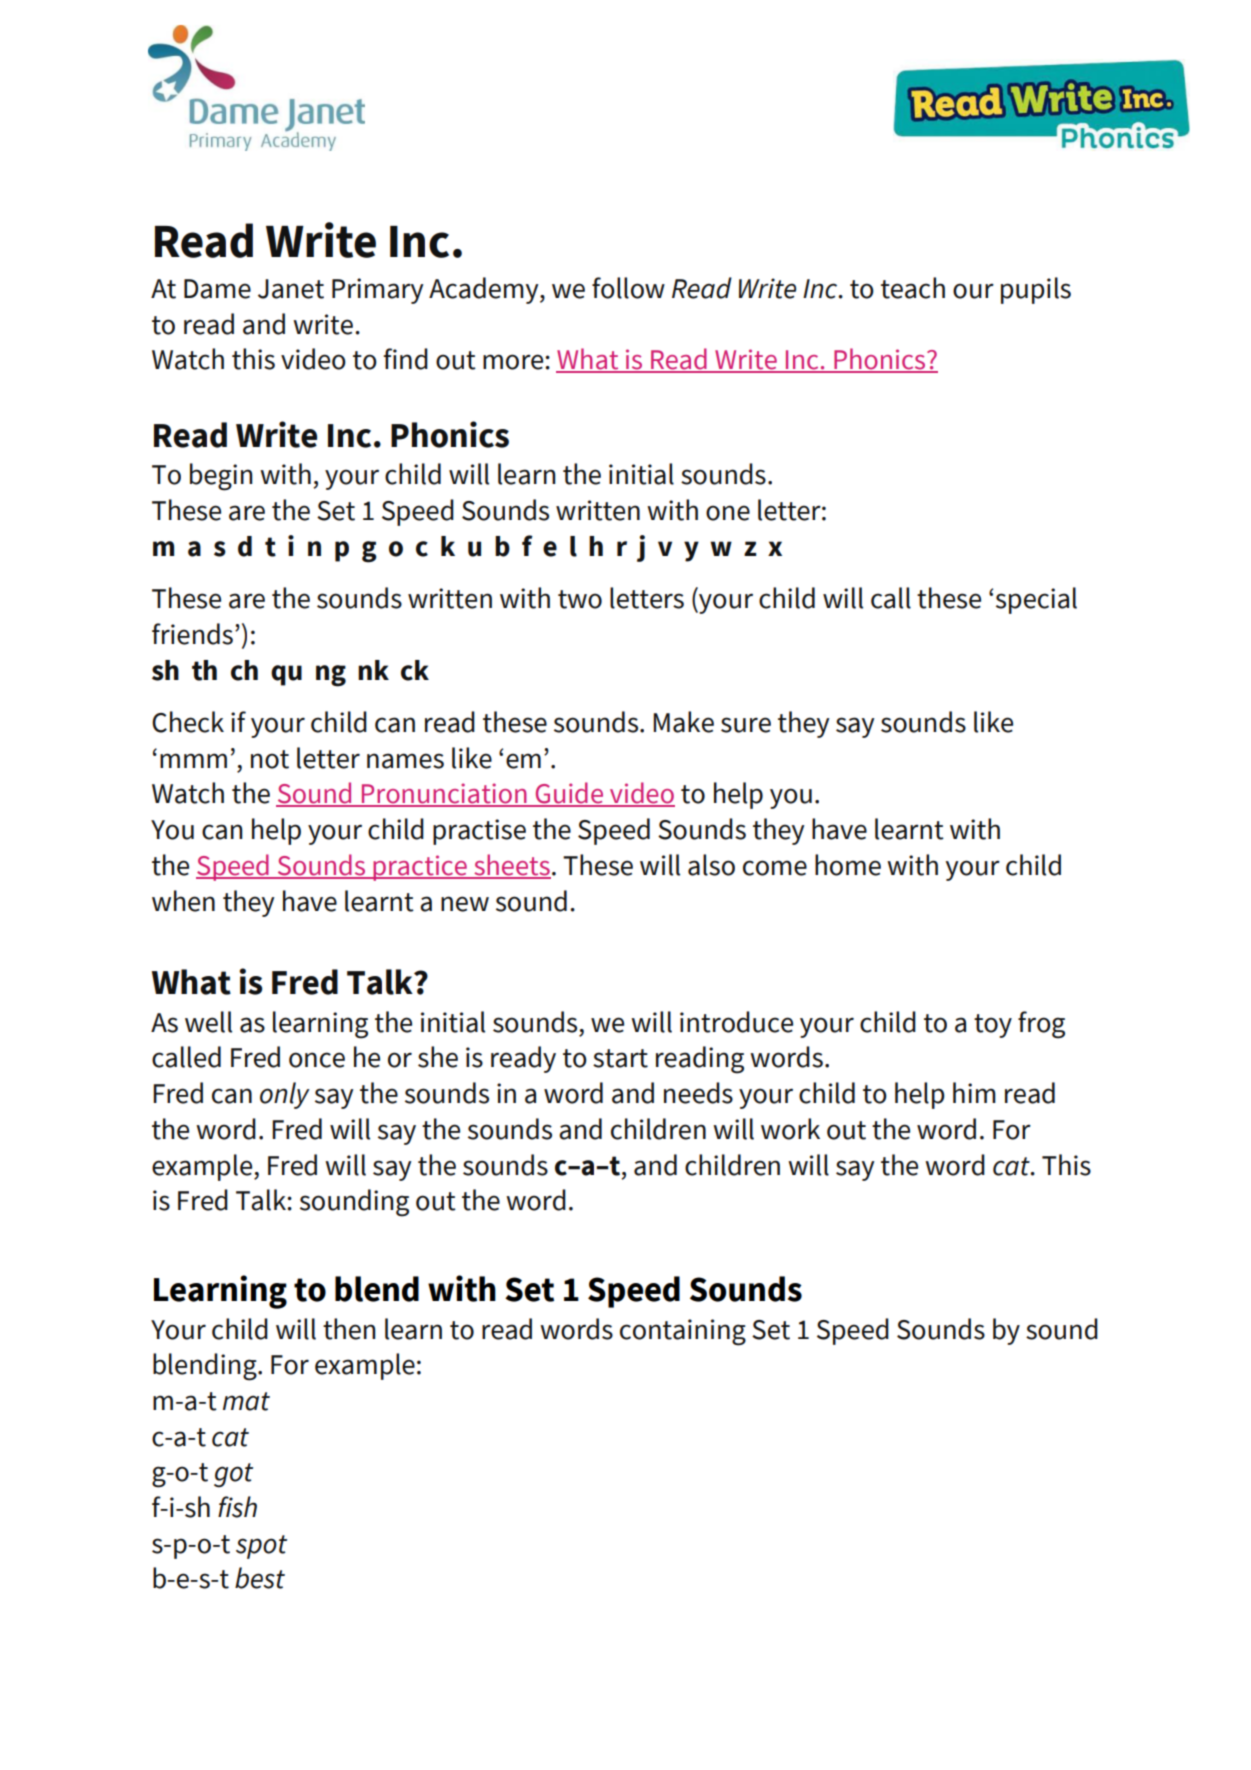 The image size is (1251, 1770). I want to click on him, so click(974, 1092).
